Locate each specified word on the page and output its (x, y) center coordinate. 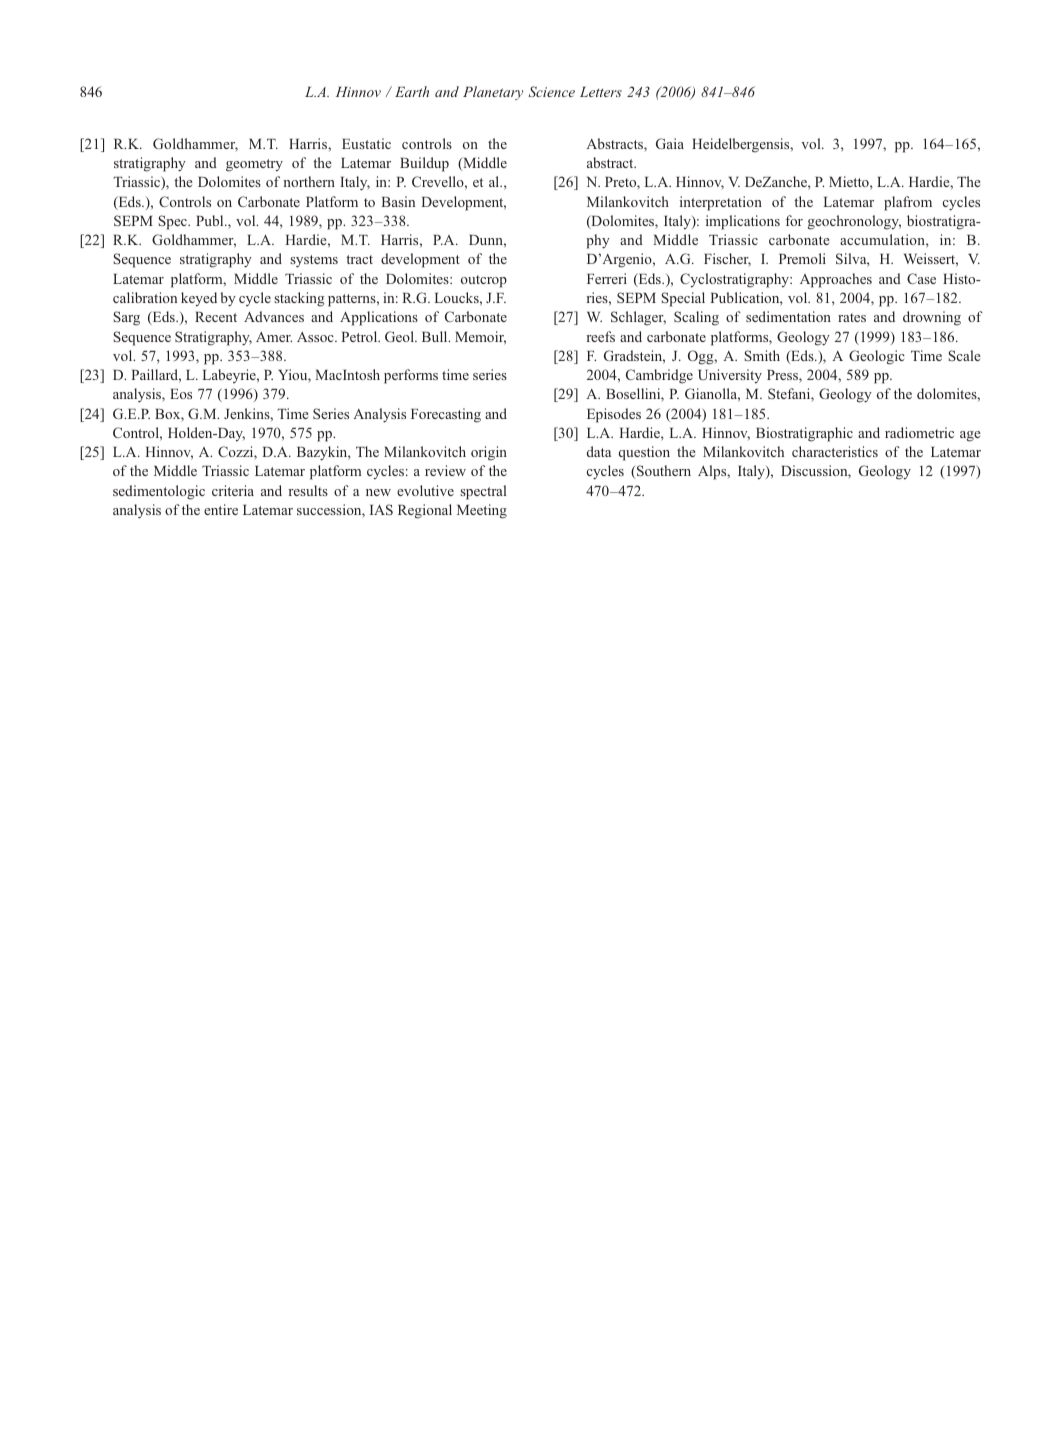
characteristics (835, 451)
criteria (233, 490)
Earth (412, 91)
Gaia (670, 143)
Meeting (482, 511)
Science (551, 91)
